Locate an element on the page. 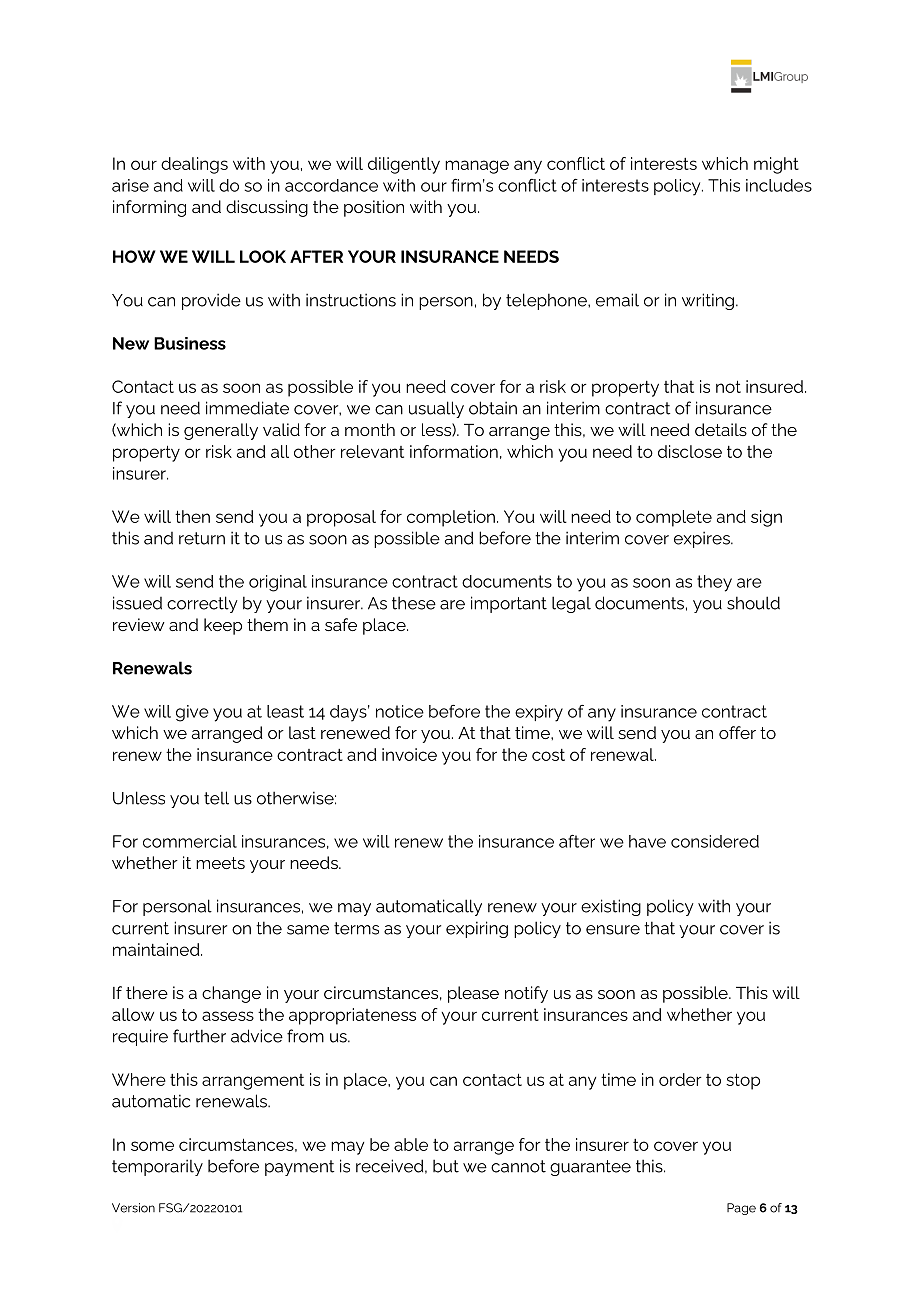 The height and width of the document is (1308, 924). temporarily is located at coordinates (157, 1167).
